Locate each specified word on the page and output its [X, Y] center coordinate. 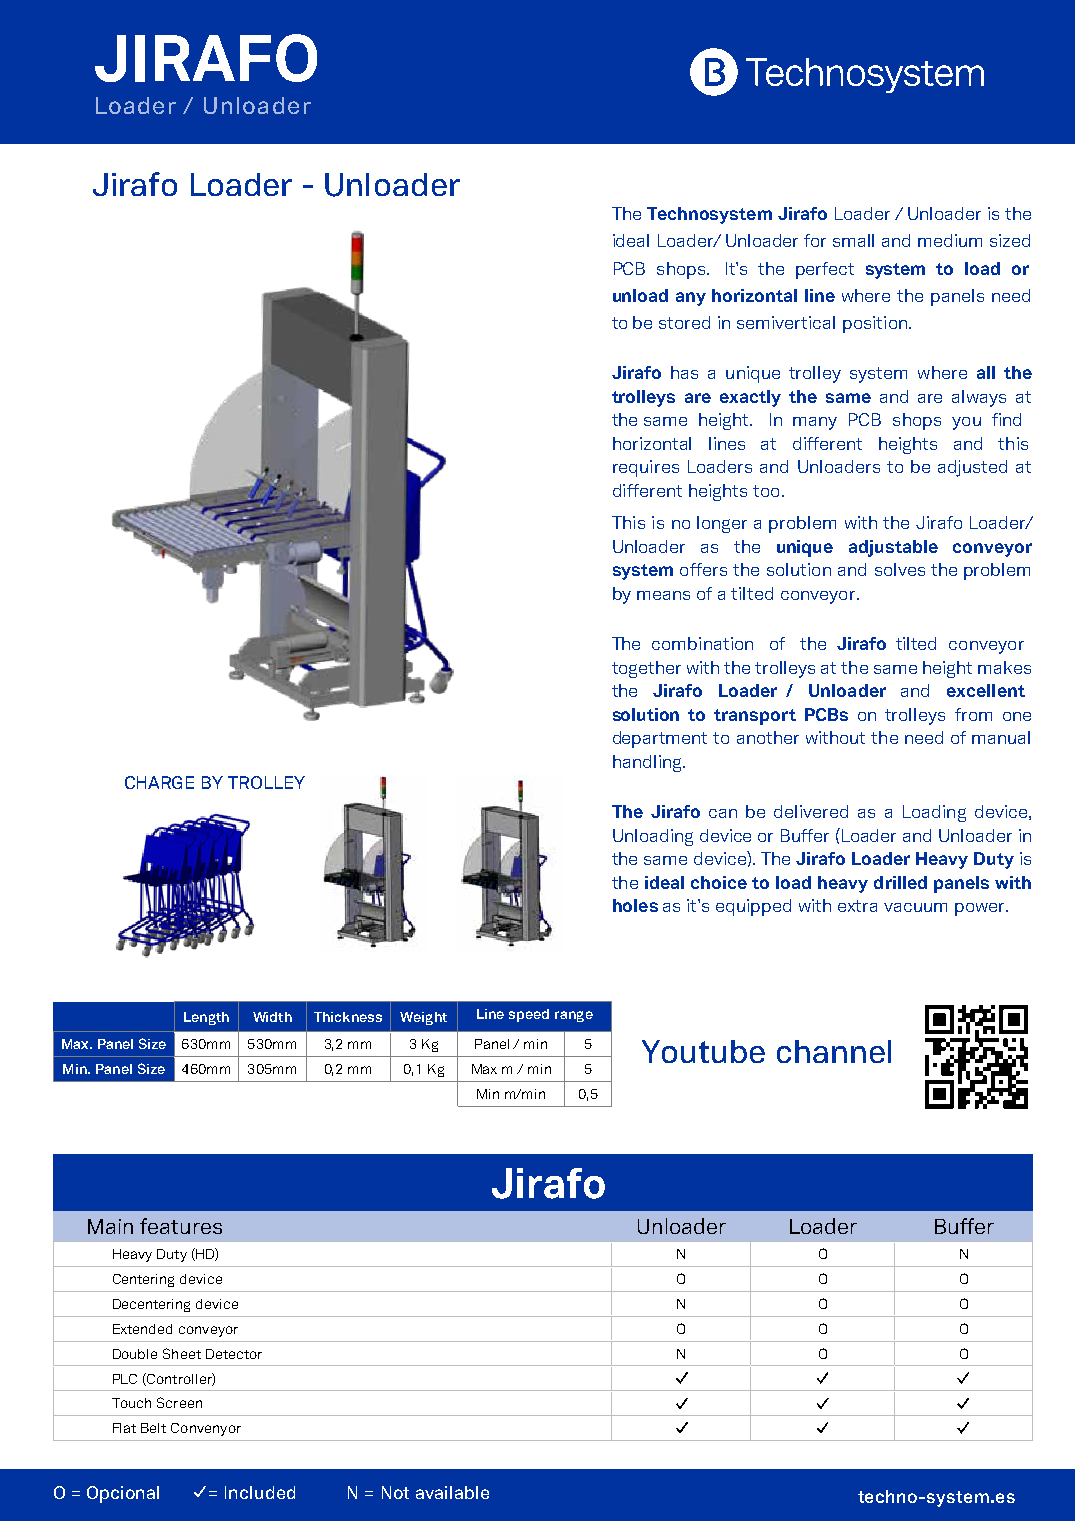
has [684, 372]
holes [635, 905]
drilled [900, 882]
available [452, 1492]
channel [834, 1051]
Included [260, 1492]
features [181, 1226]
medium [950, 240]
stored [684, 322]
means [663, 595]
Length [206, 1018]
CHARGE [159, 782]
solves [900, 569]
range [574, 1016]
